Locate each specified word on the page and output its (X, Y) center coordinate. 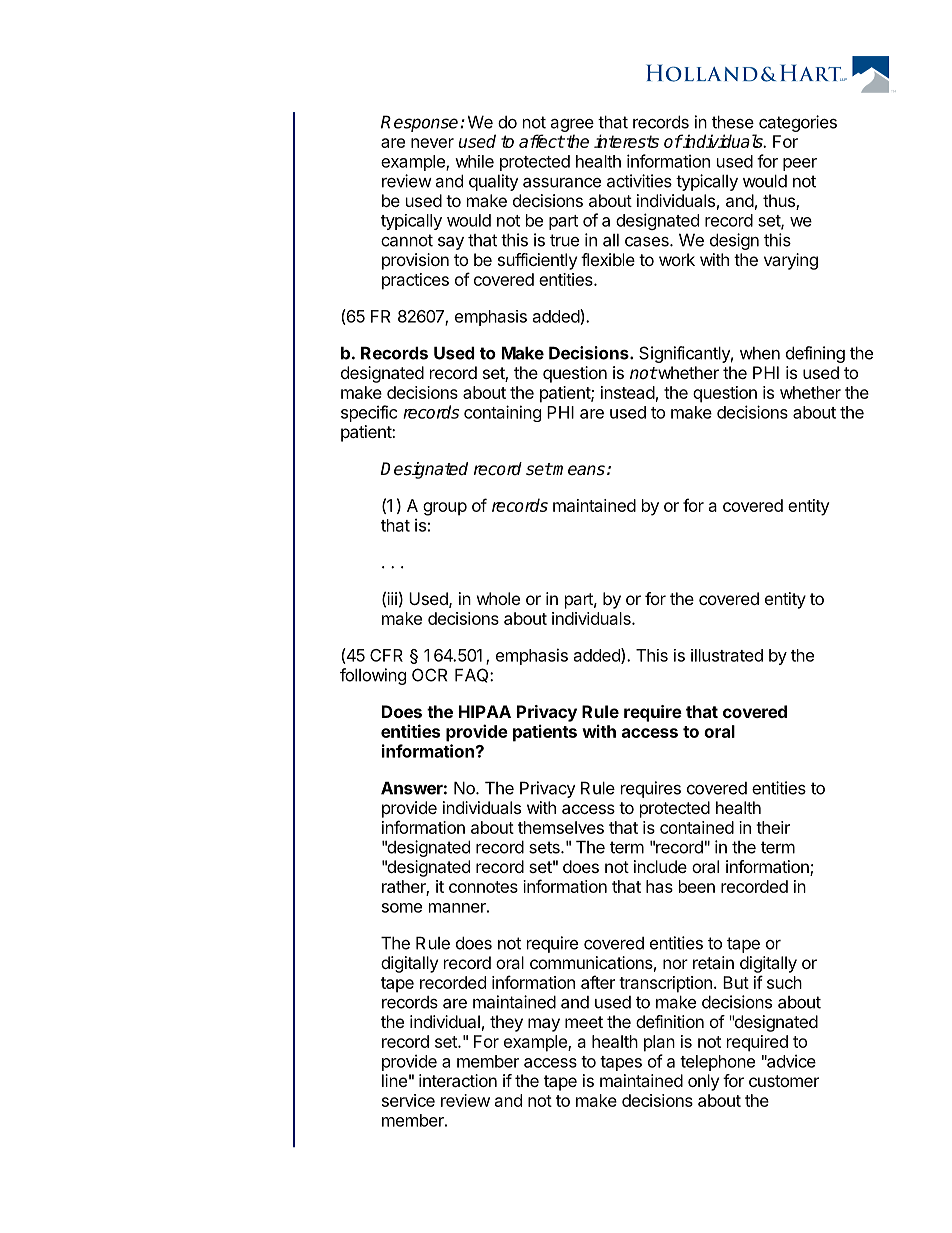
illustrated (727, 655)
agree (572, 125)
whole (498, 598)
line (394, 1080)
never (432, 143)
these (733, 122)
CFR (386, 655)
